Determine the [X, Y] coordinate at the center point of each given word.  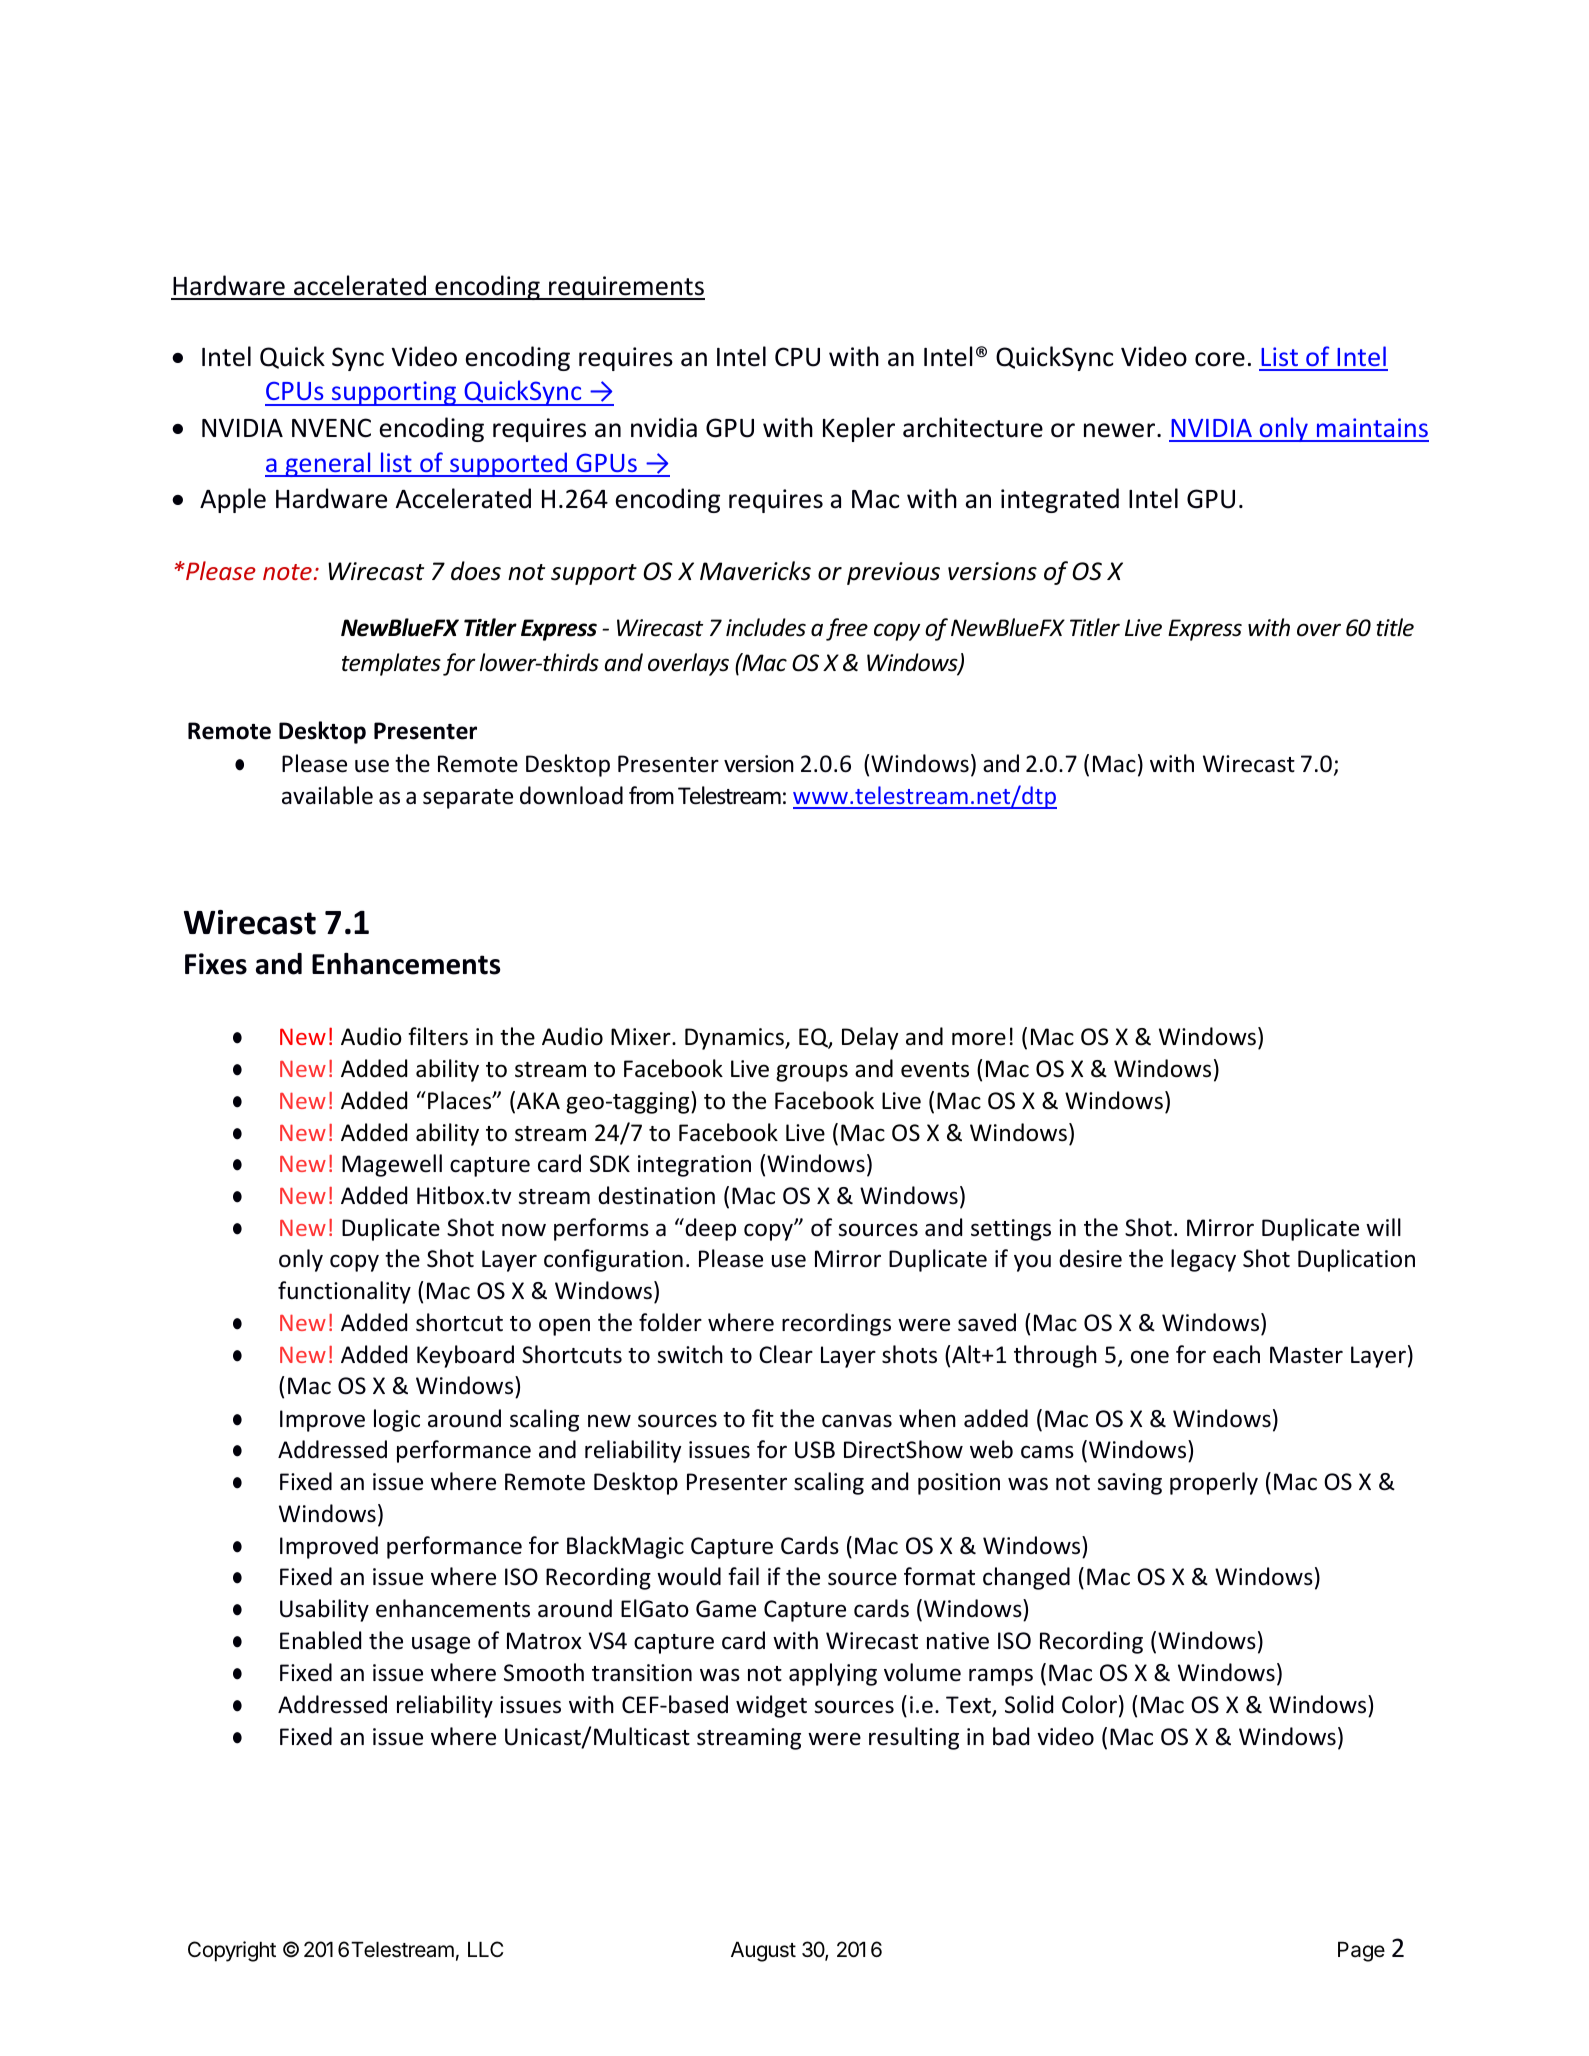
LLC [485, 1949]
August [763, 1952]
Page [1361, 1952]
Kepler [859, 429]
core [1220, 359]
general [328, 464]
